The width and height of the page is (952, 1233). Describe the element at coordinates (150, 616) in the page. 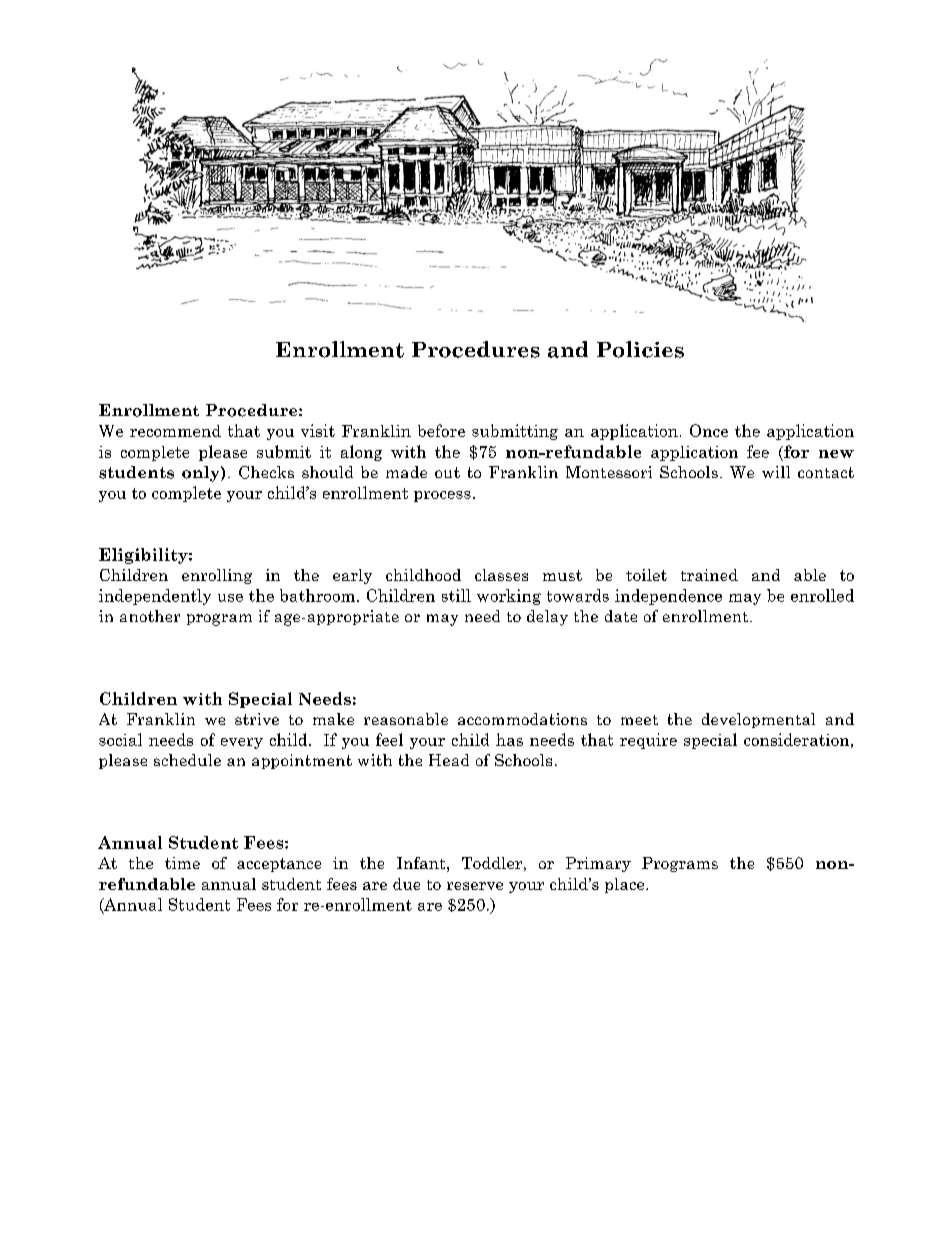

I see `another` at that location.
